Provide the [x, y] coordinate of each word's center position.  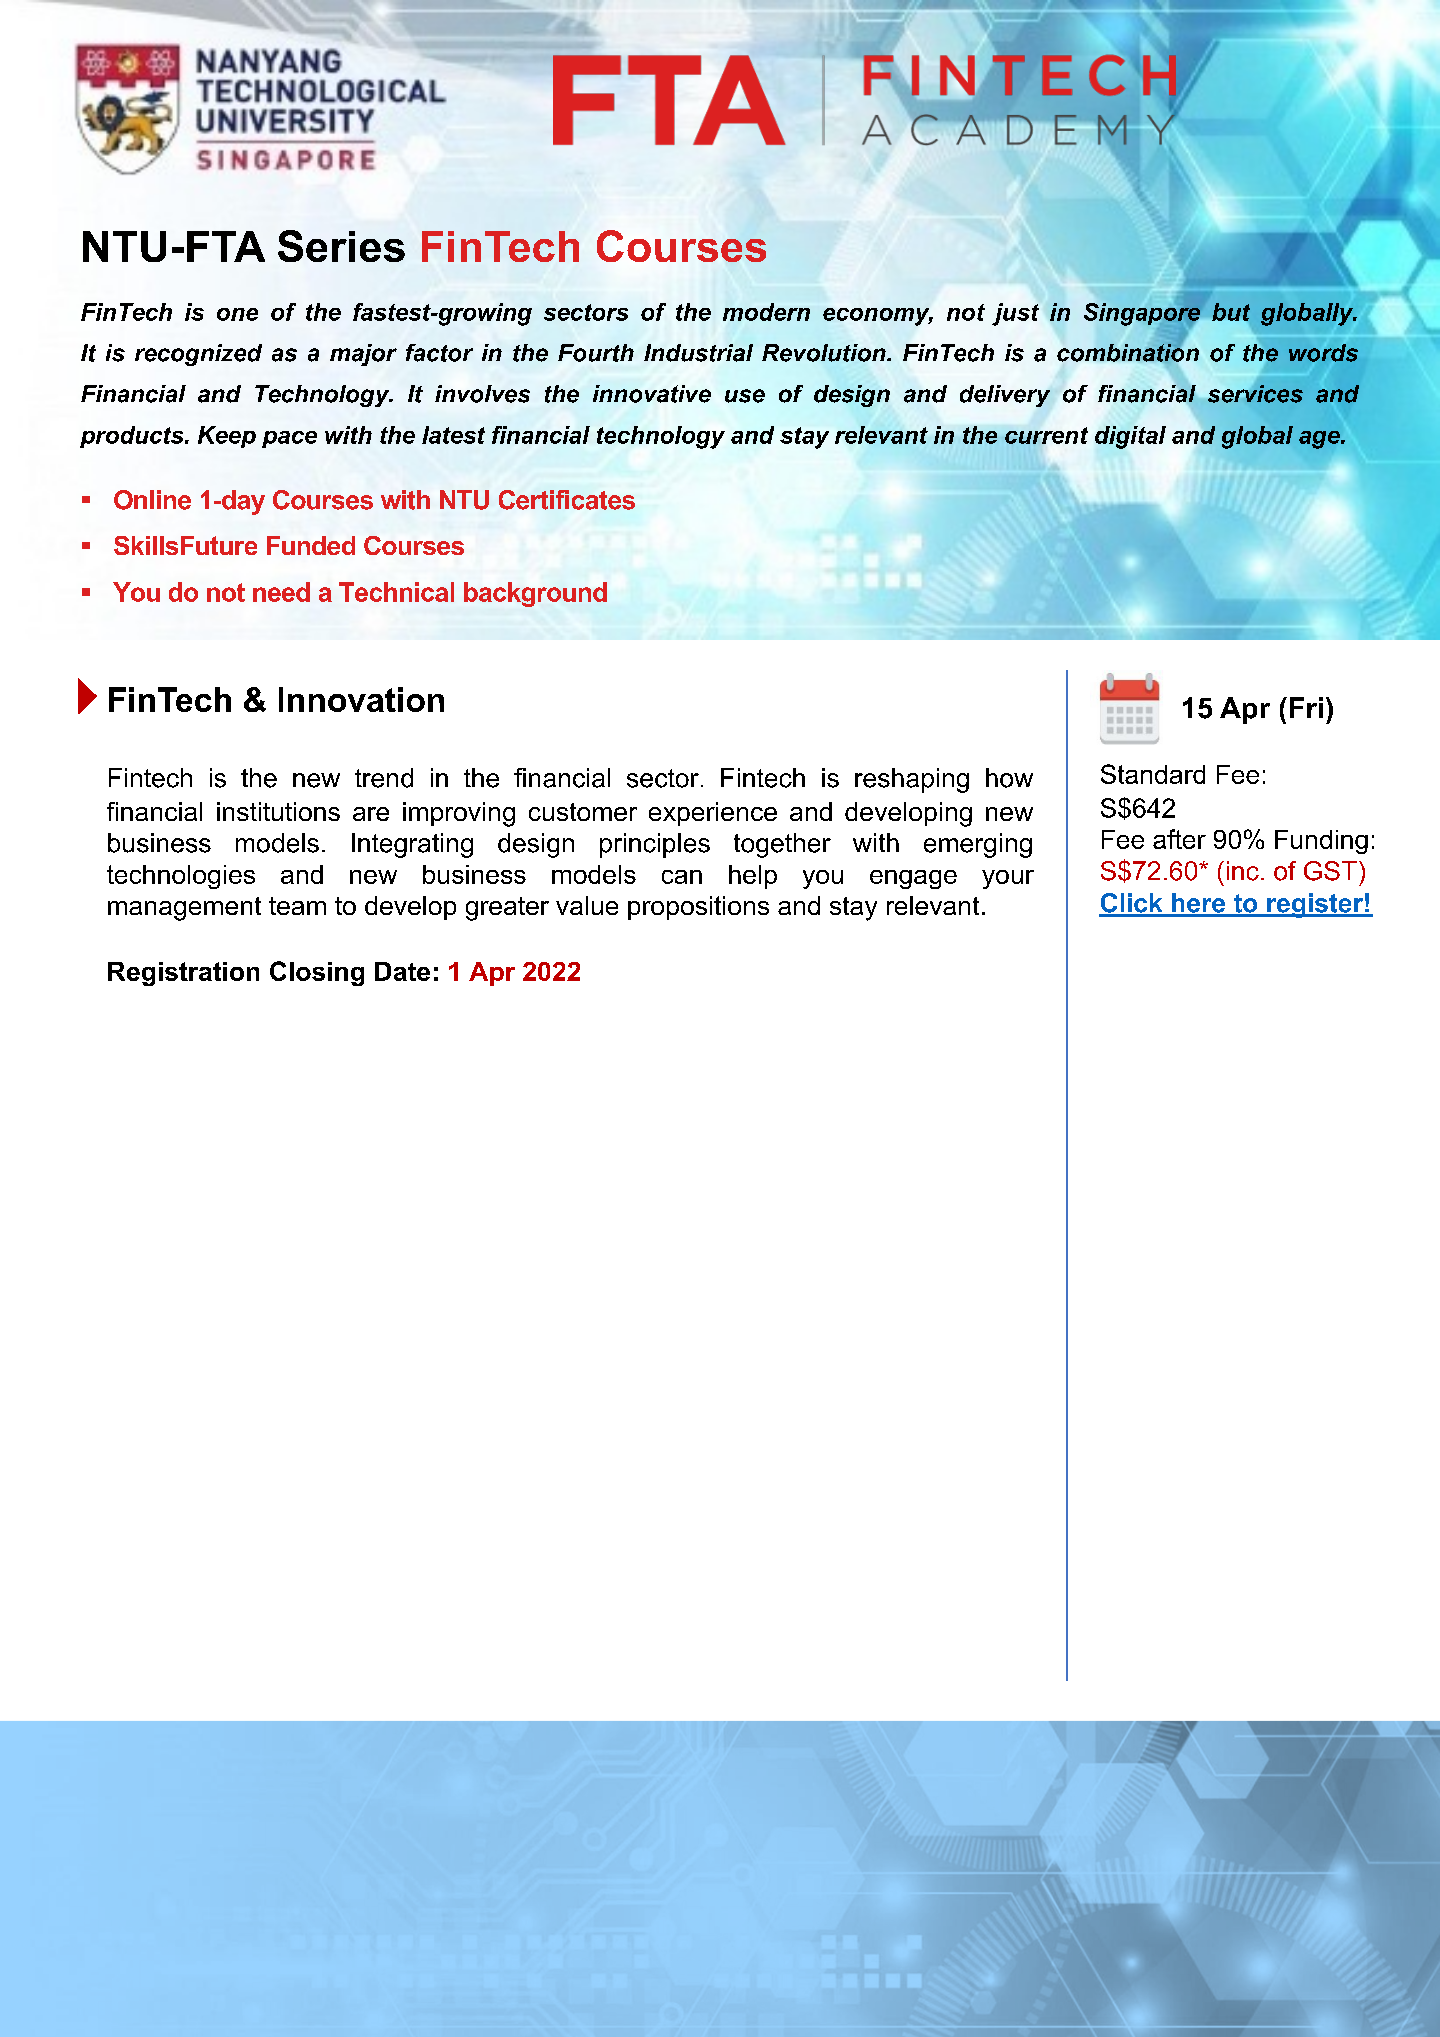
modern [766, 312]
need [281, 592]
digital [1130, 437]
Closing [317, 973]
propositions [698, 908]
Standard [1153, 774]
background [535, 594]
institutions [278, 811]
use [745, 396]
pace [289, 439]
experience [713, 814]
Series [341, 246]
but [1231, 312]
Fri [1306, 707]
